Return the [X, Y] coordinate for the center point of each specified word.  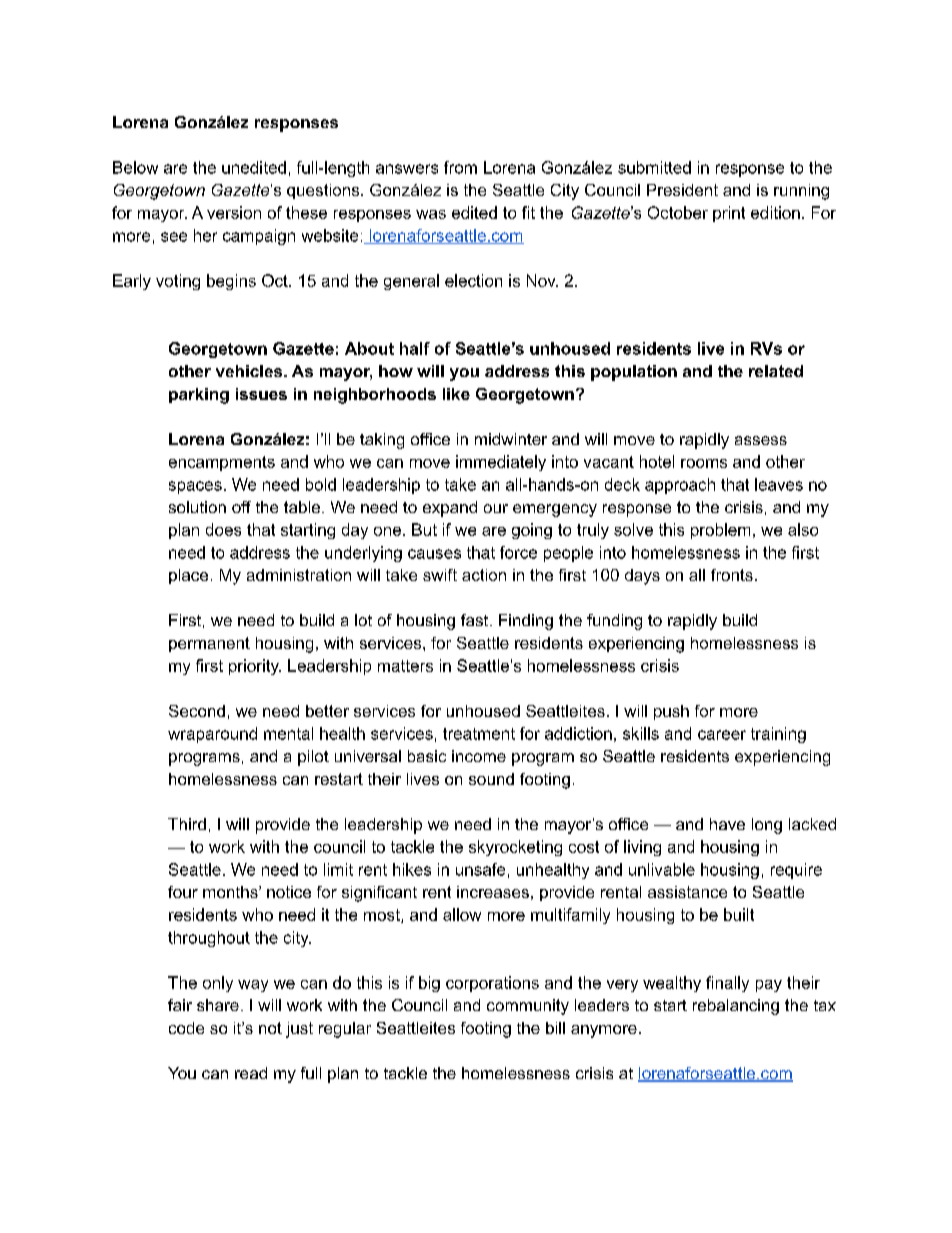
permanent [209, 644]
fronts [732, 575]
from [460, 167]
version [234, 212]
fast [476, 620]
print [729, 214]
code [186, 1028]
